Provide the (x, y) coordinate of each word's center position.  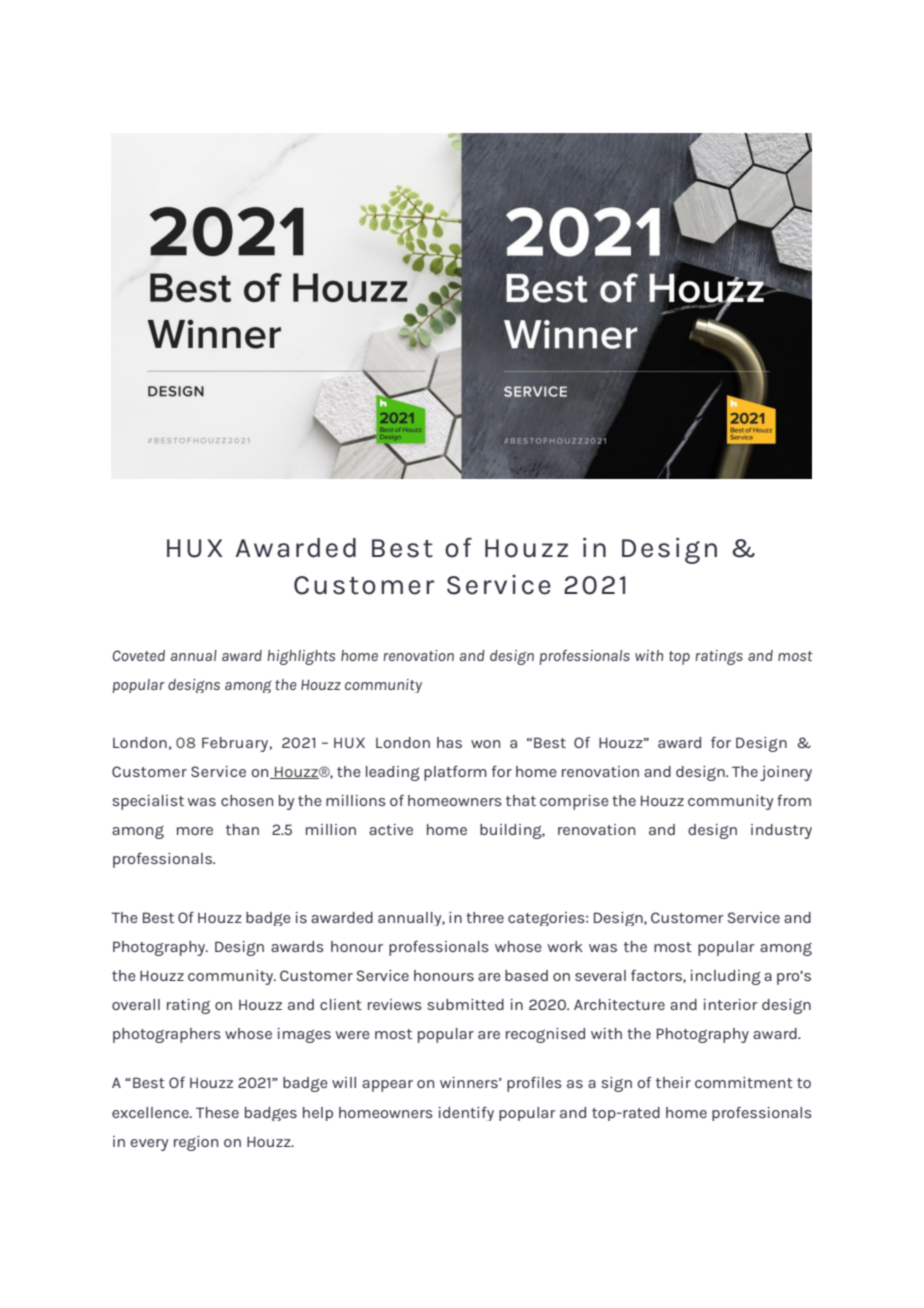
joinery (786, 773)
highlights (301, 657)
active (391, 829)
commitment (744, 1082)
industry (781, 831)
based (526, 975)
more (195, 831)
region (196, 1143)
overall (136, 1004)
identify (466, 1114)
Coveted (138, 655)
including (726, 977)
